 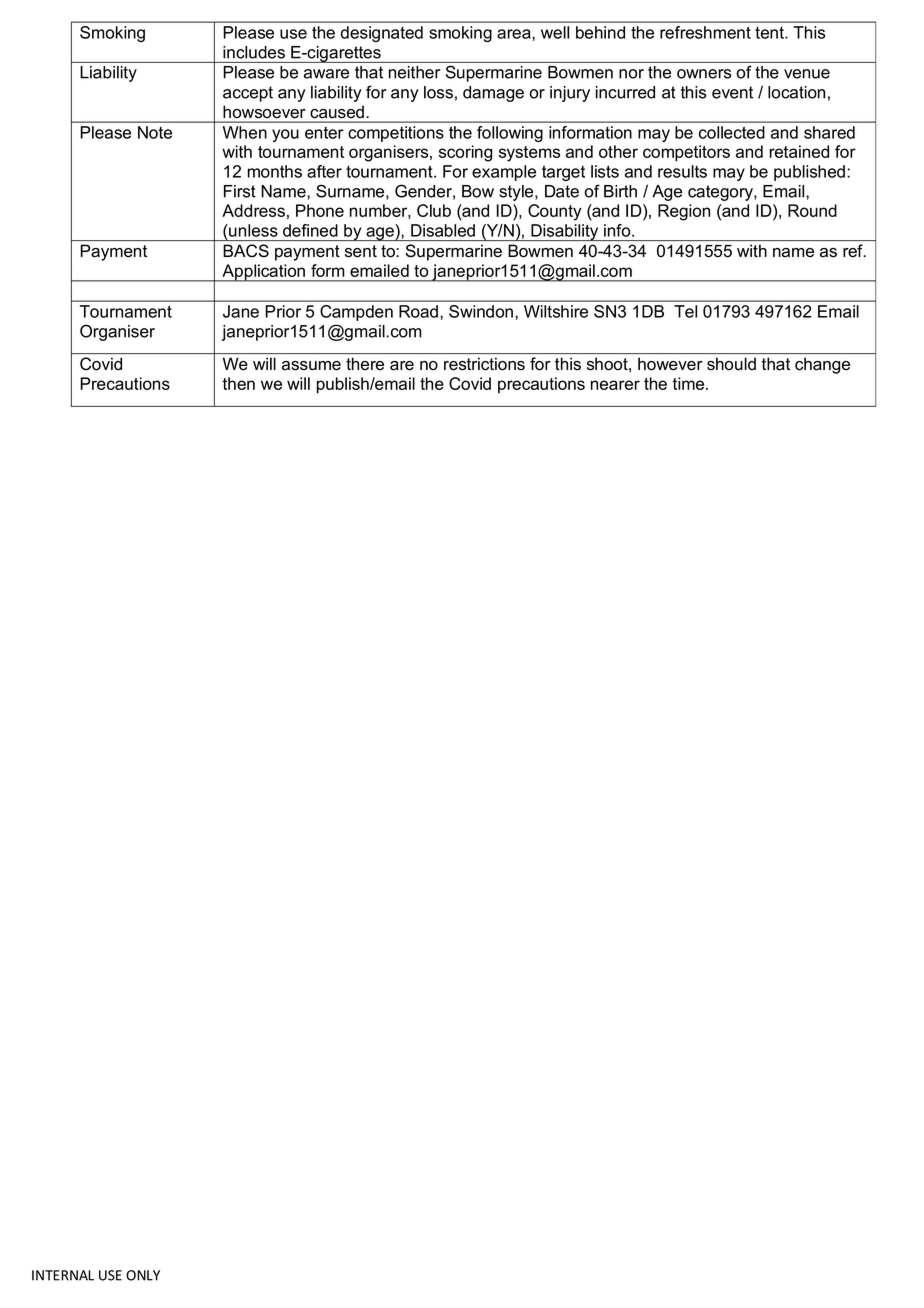 I want to click on Note, so click(x=155, y=132).
